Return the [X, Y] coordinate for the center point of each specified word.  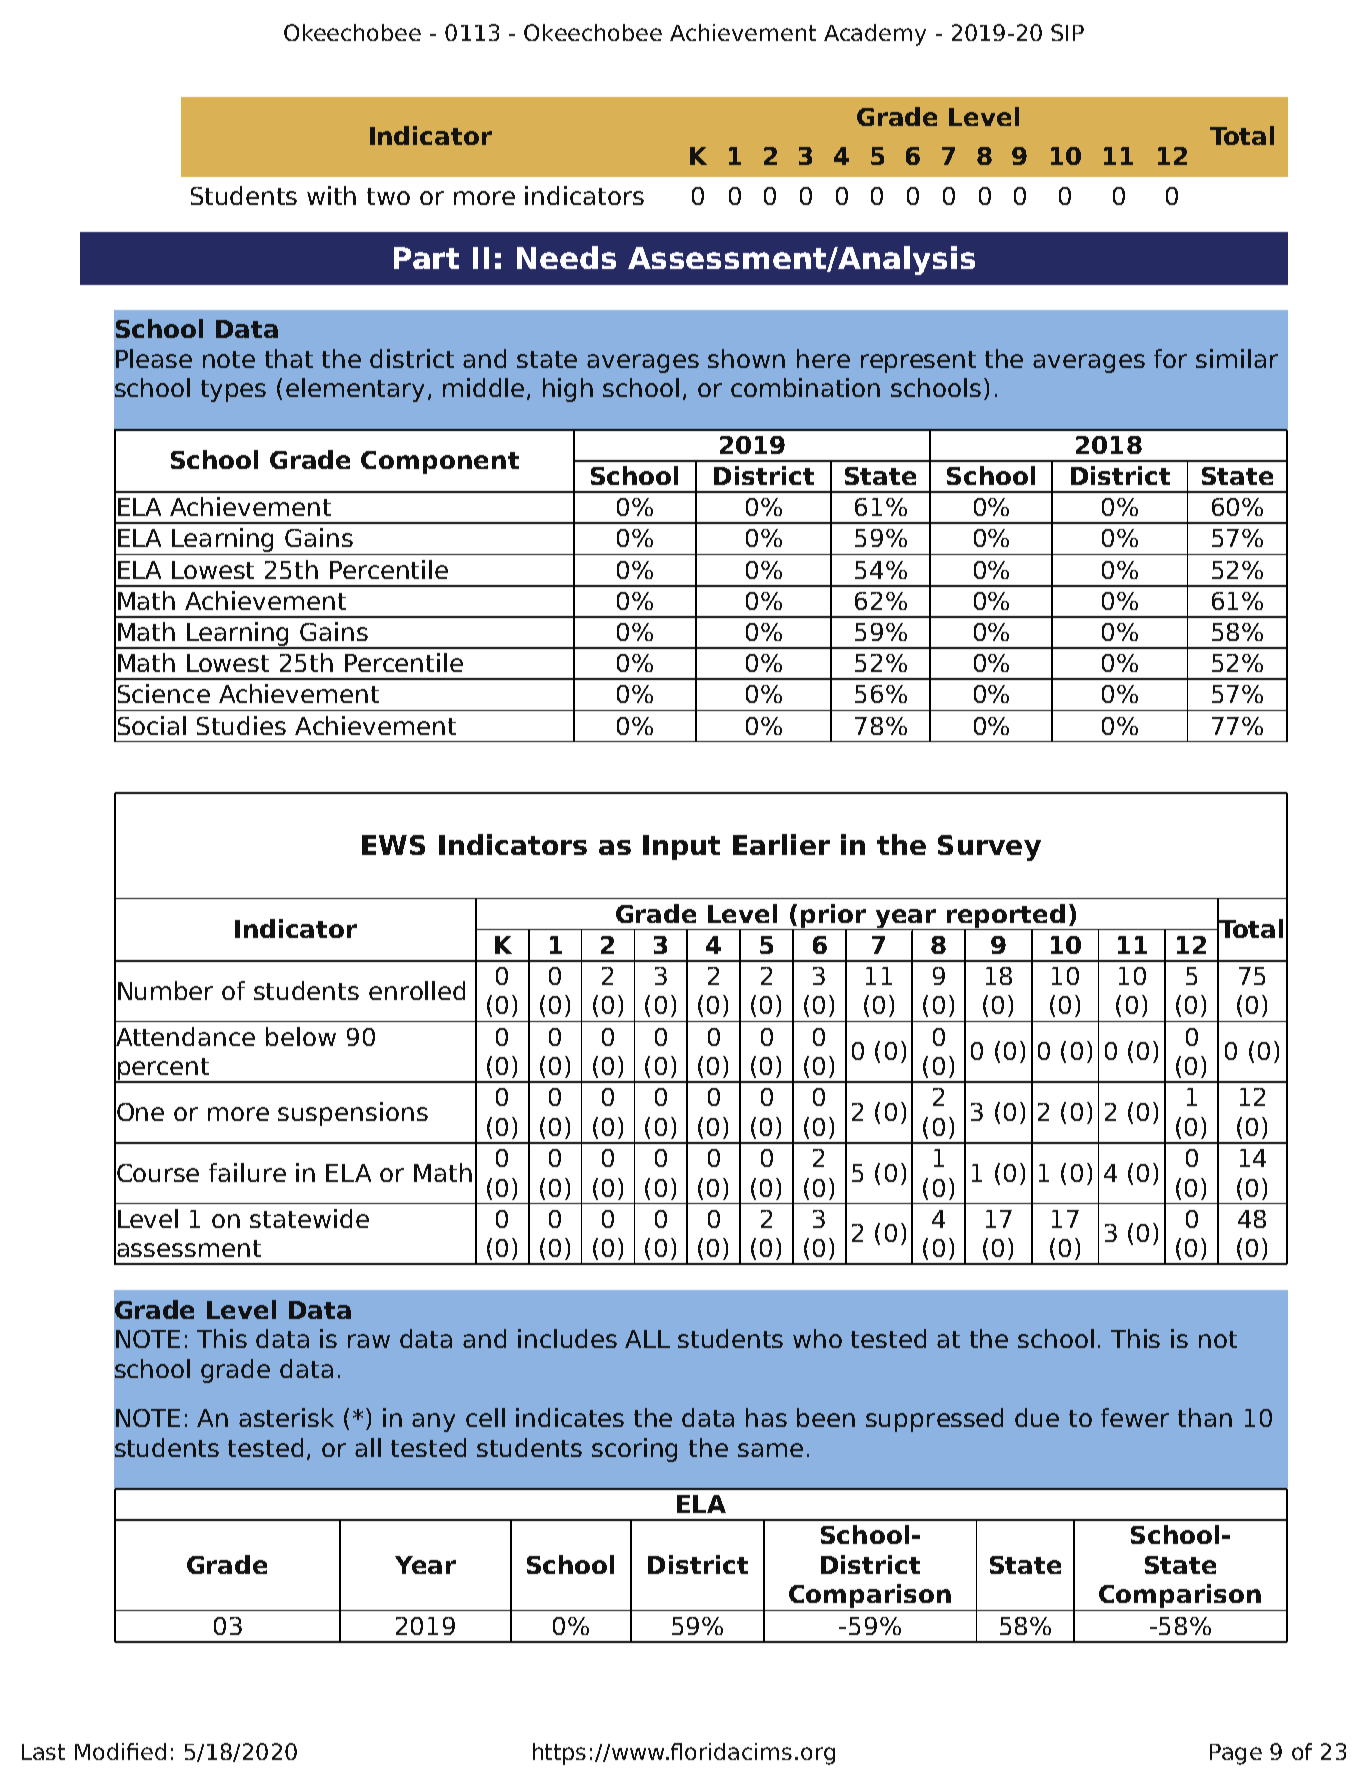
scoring [634, 1450]
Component [440, 462]
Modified [120, 1751]
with [331, 195]
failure [247, 1172]
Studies [241, 725]
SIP [1067, 32]
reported [1006, 917]
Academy [875, 35]
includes [567, 1338]
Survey [989, 848]
